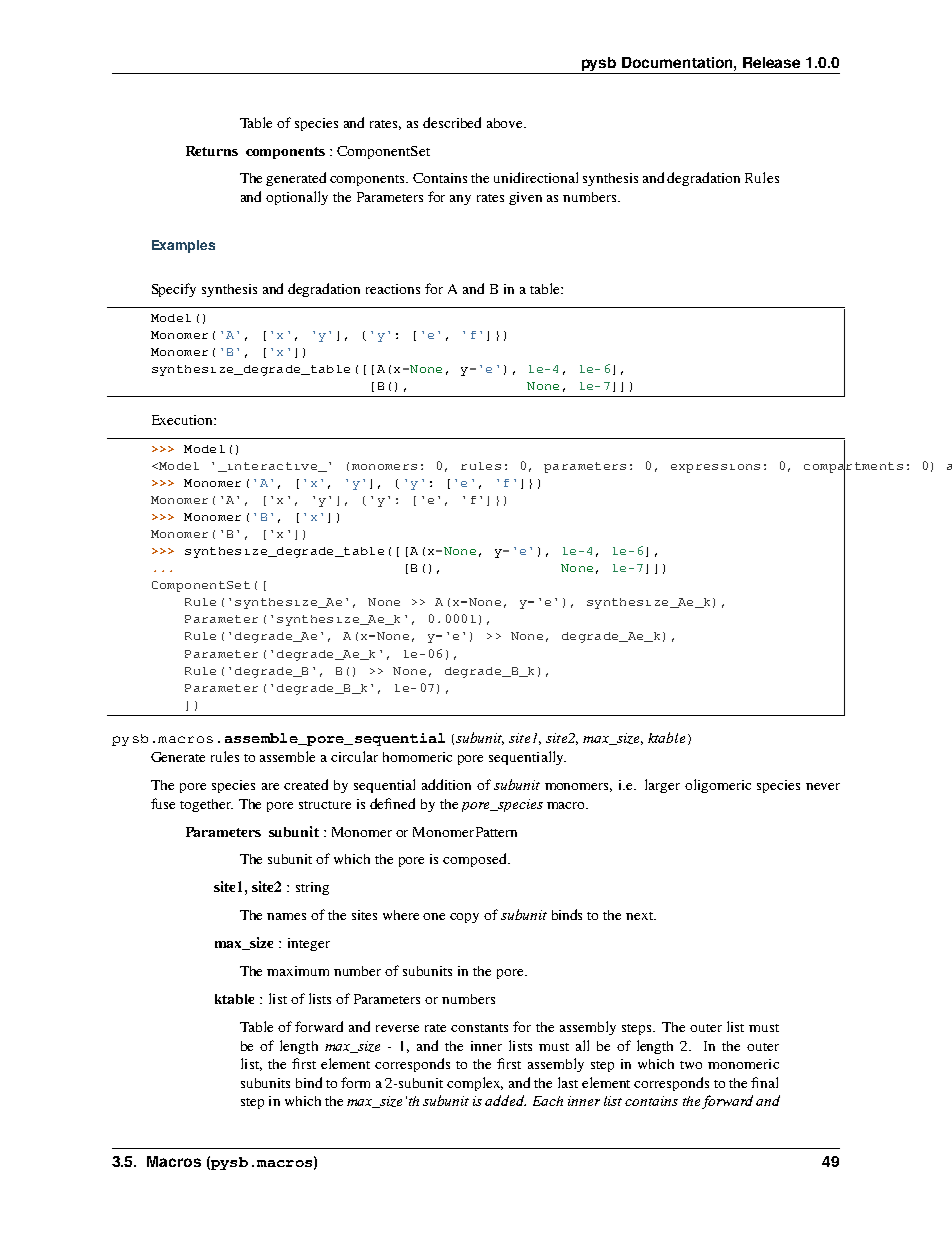 This screenshot has height=1233, width=952. Describe the element at coordinates (270, 786) in the screenshot. I see `are` at that location.
